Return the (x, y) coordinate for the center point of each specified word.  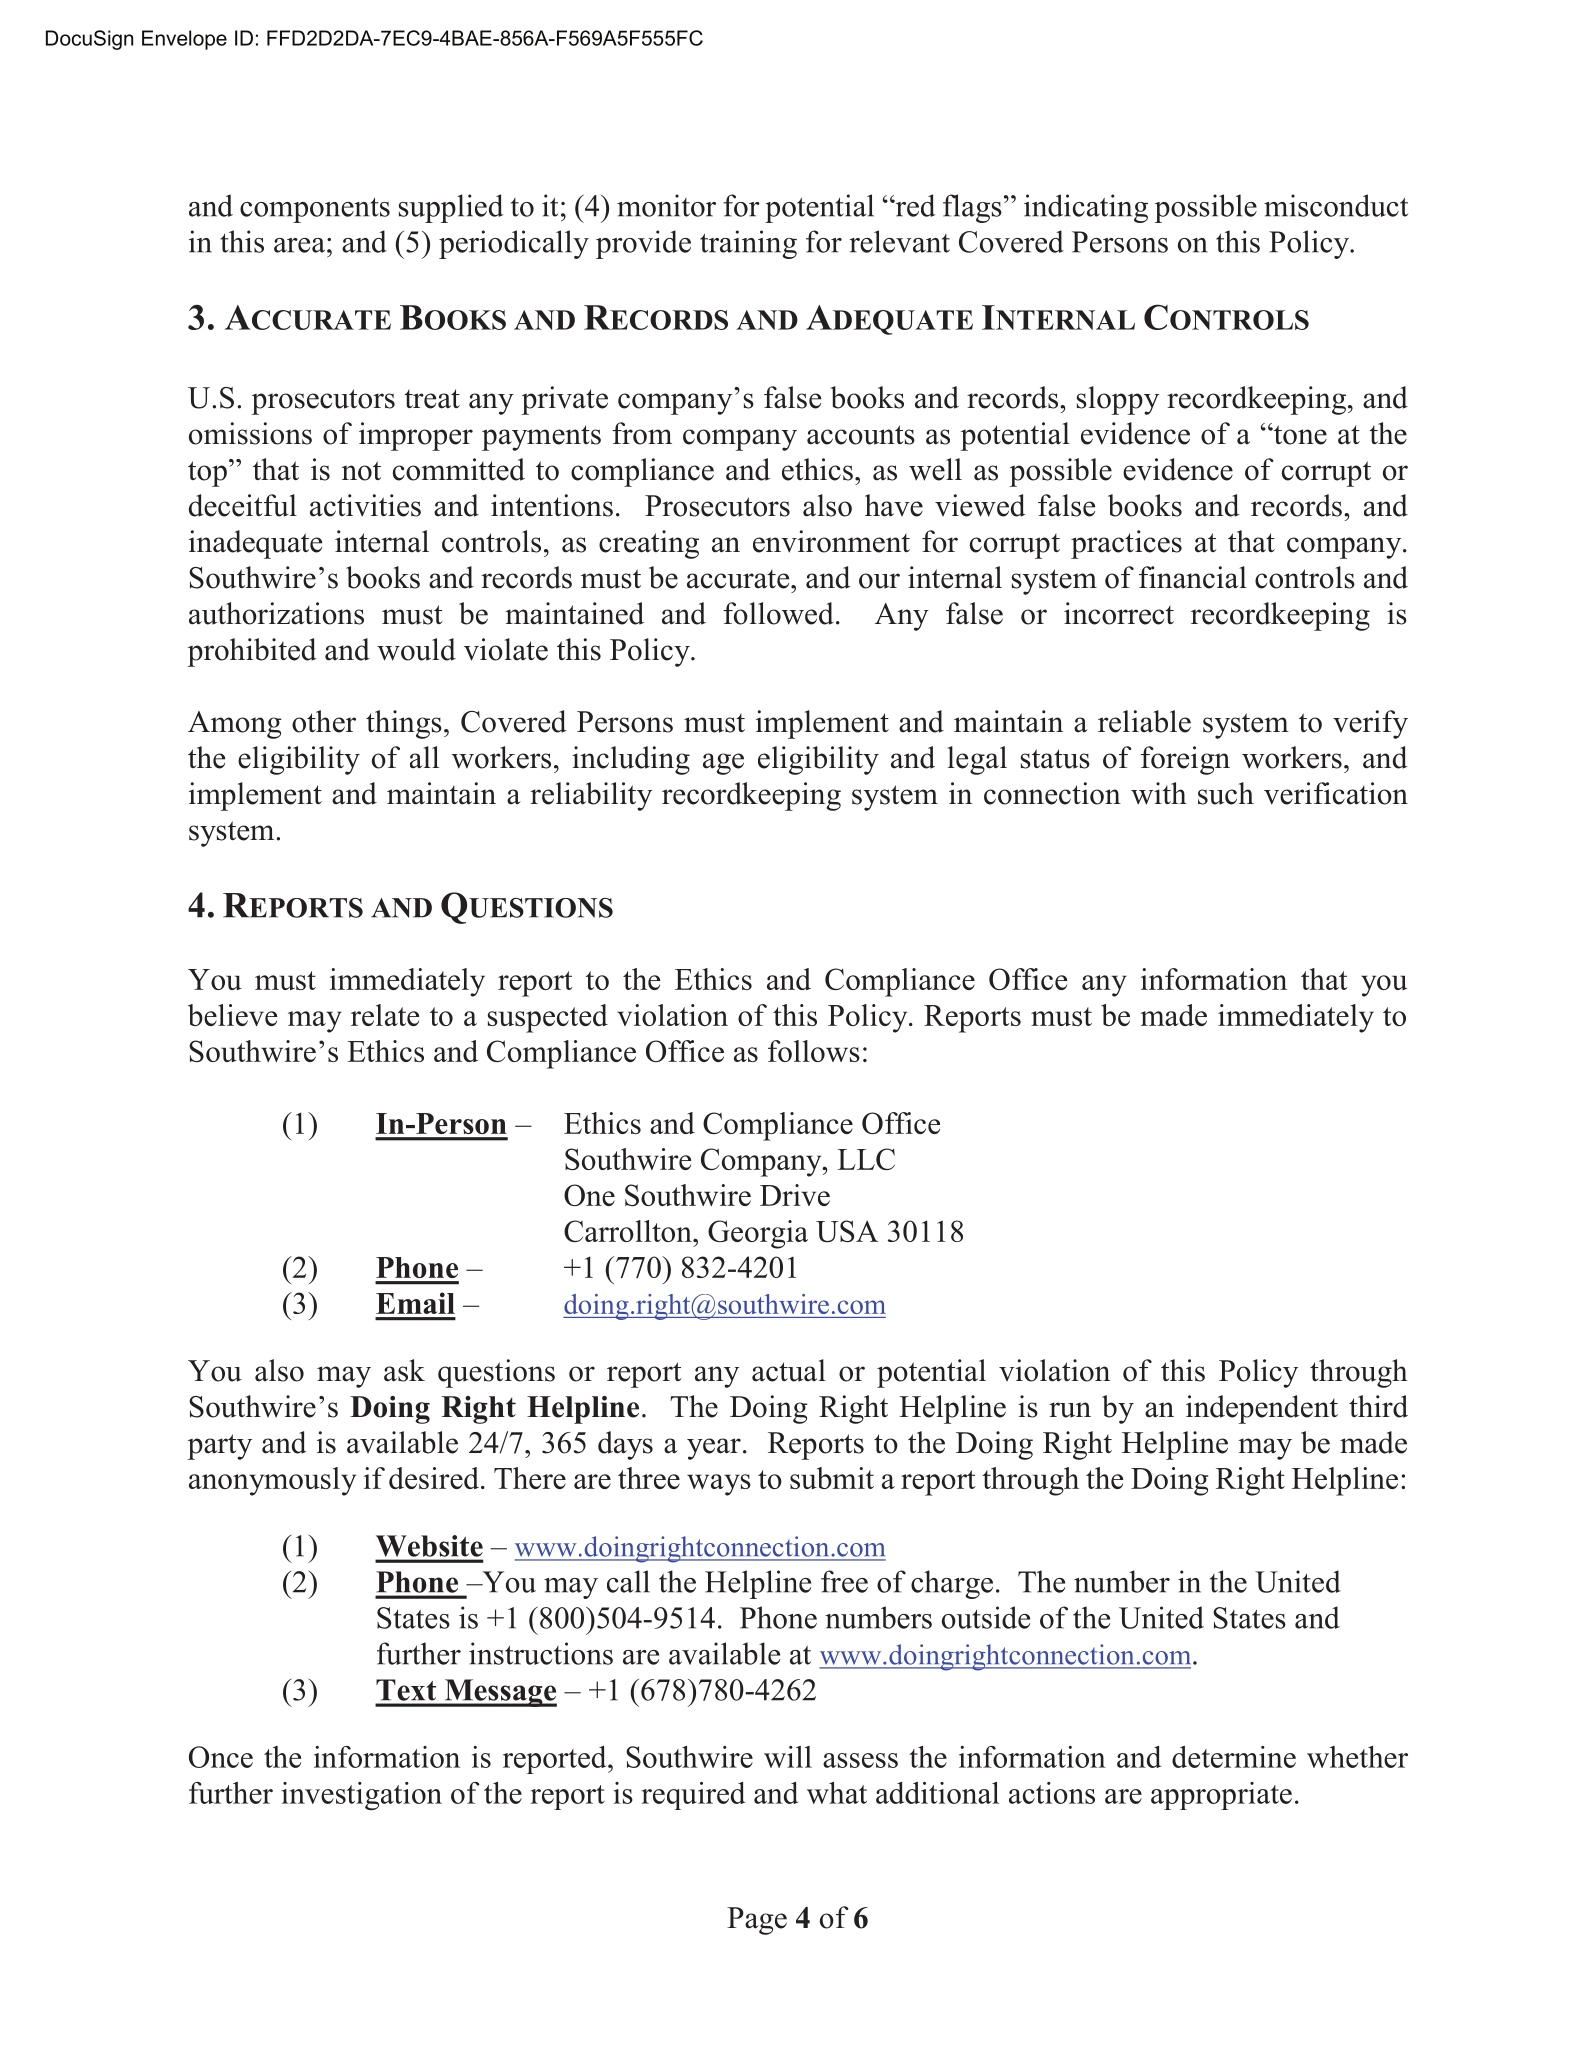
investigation (362, 1796)
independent (1262, 1409)
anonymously (272, 1481)
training (748, 244)
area (299, 245)
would (416, 649)
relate (385, 1015)
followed (778, 613)
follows (814, 1051)
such (1226, 793)
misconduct (1336, 205)
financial (1193, 577)
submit (832, 1478)
